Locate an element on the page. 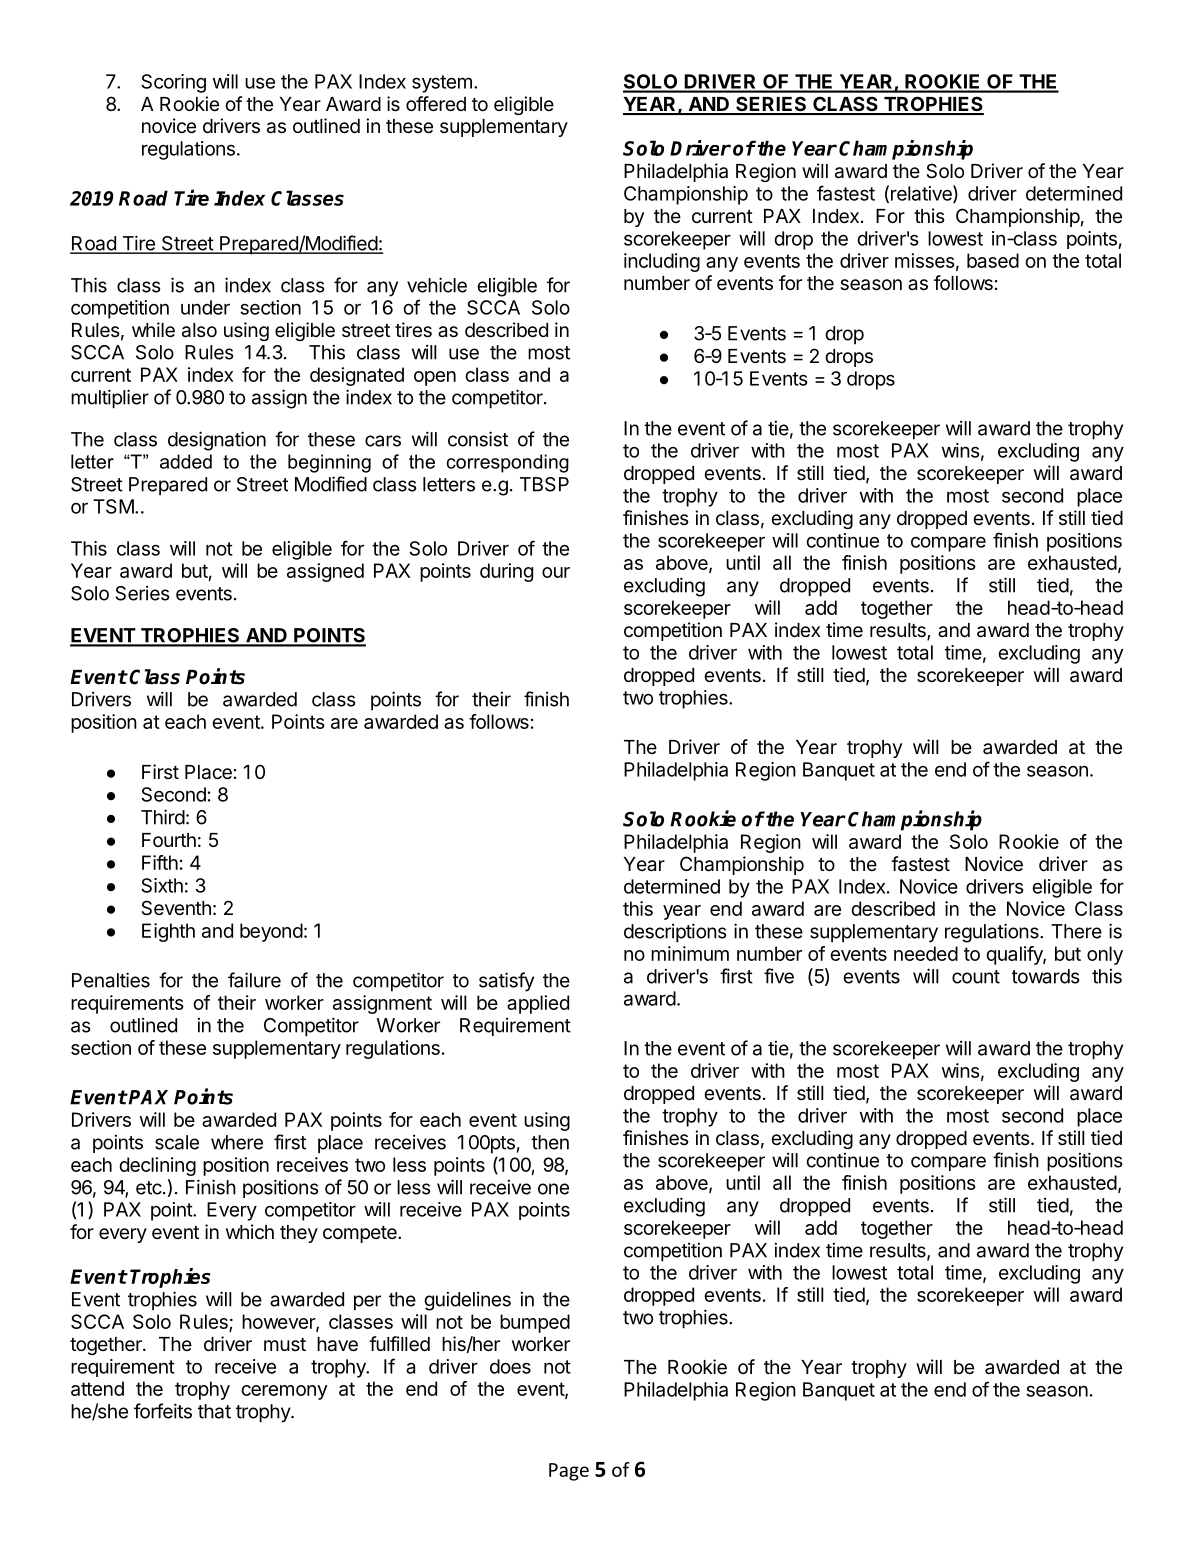  offered is located at coordinates (436, 104).
